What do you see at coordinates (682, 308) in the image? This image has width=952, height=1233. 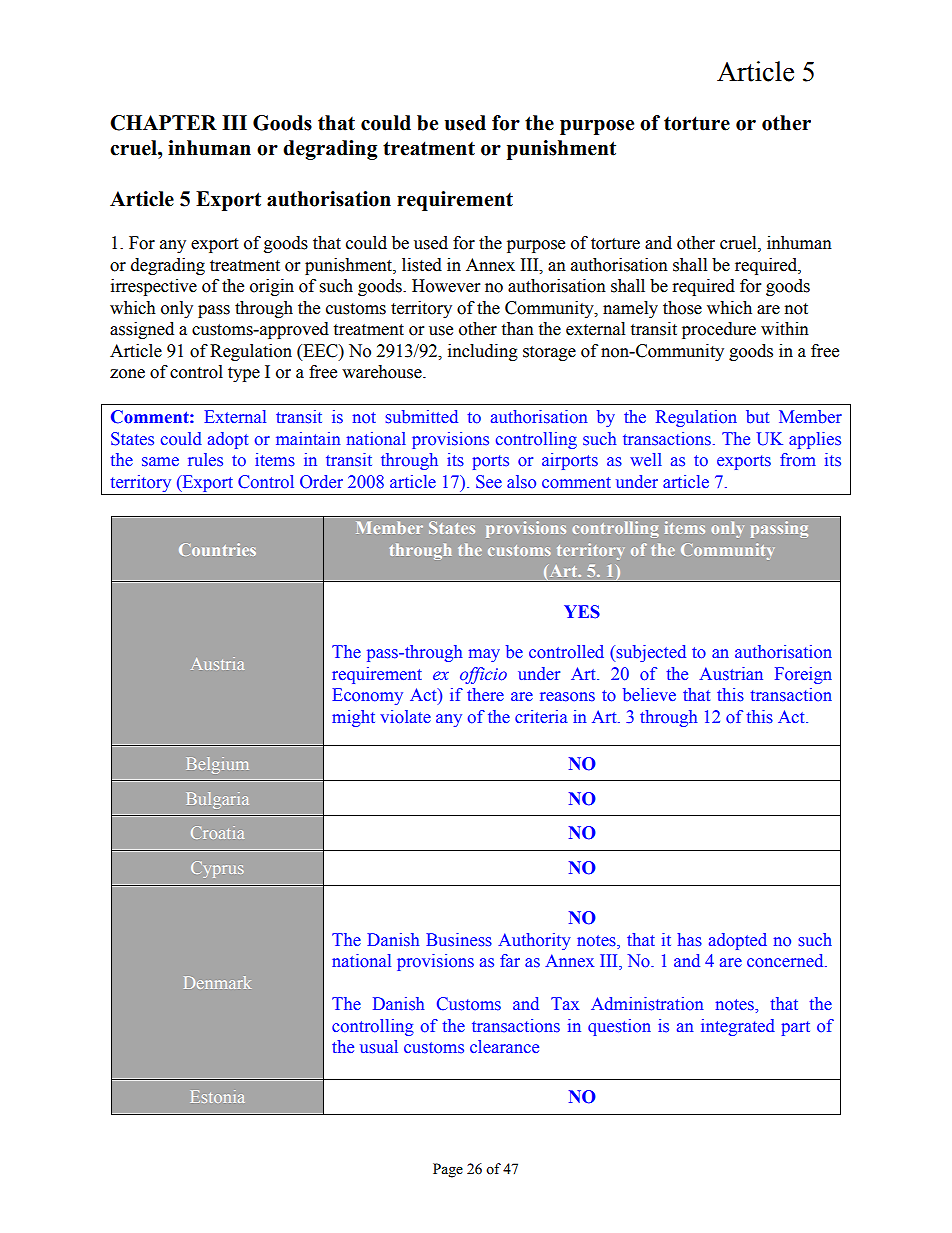 I see `those` at bounding box center [682, 308].
